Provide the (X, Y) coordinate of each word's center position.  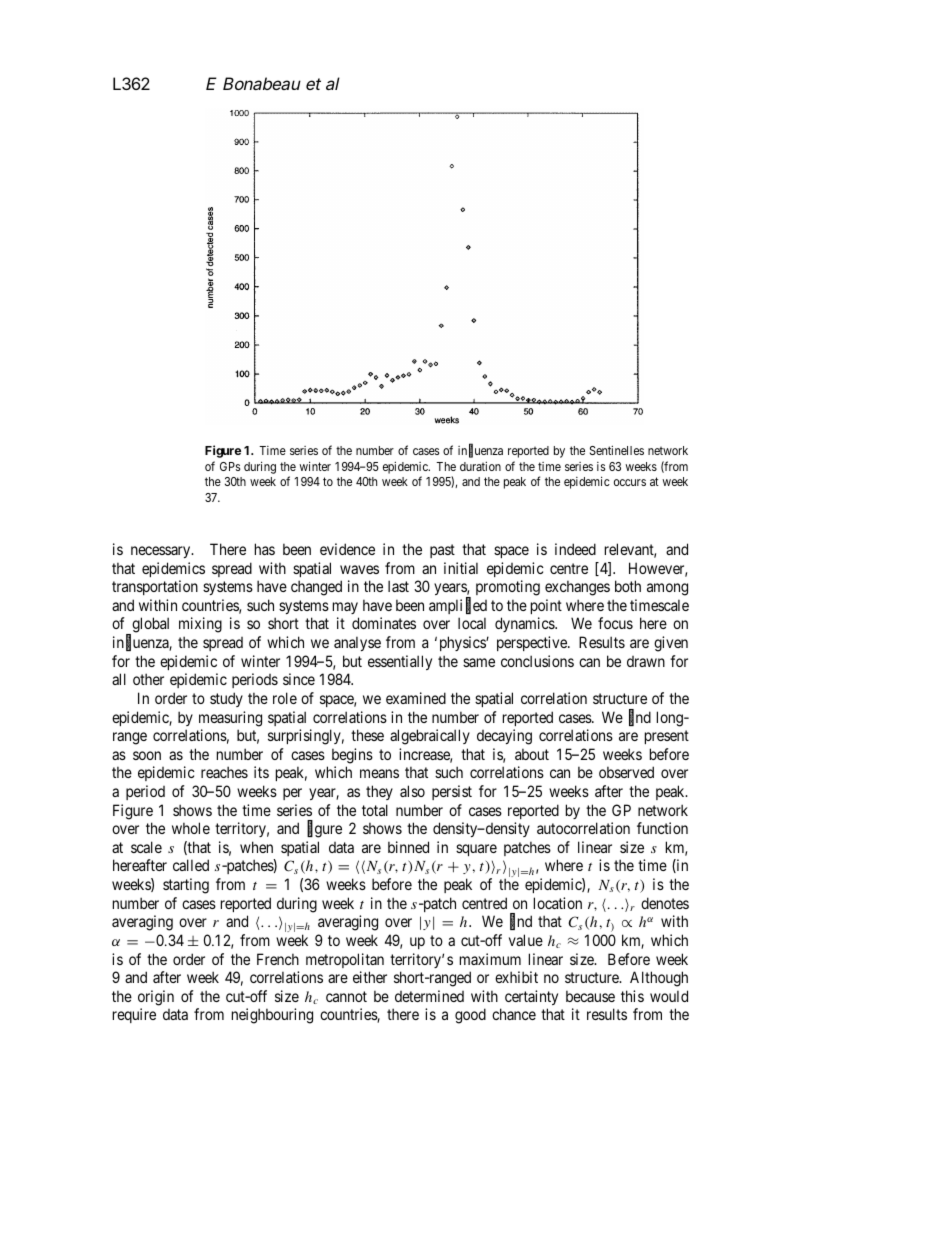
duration (480, 466)
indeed (575, 549)
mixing (200, 625)
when (256, 847)
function (662, 828)
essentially (400, 662)
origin (156, 998)
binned (408, 847)
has (265, 549)
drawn (646, 661)
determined (429, 996)
